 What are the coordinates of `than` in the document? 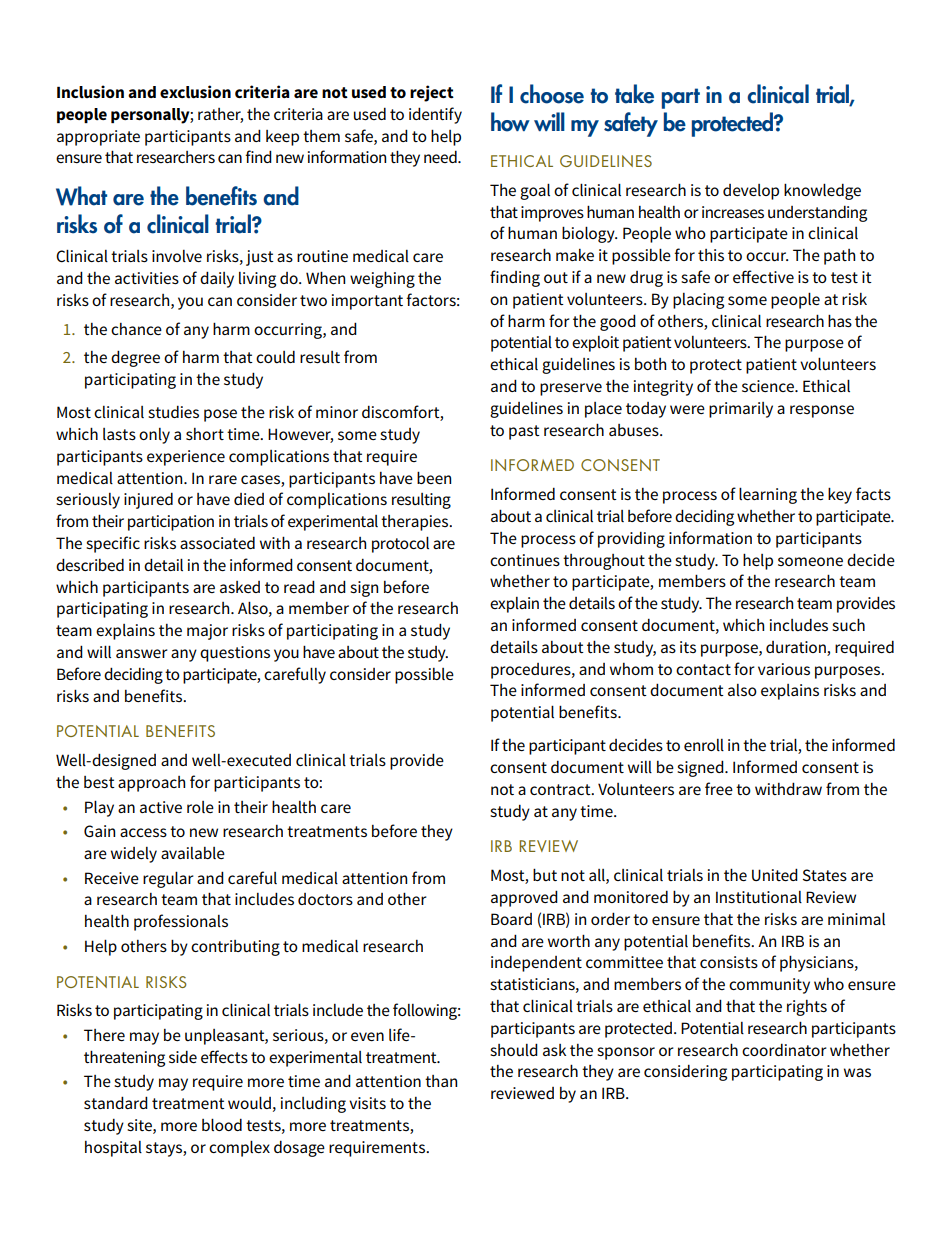 It's located at (441, 1081).
